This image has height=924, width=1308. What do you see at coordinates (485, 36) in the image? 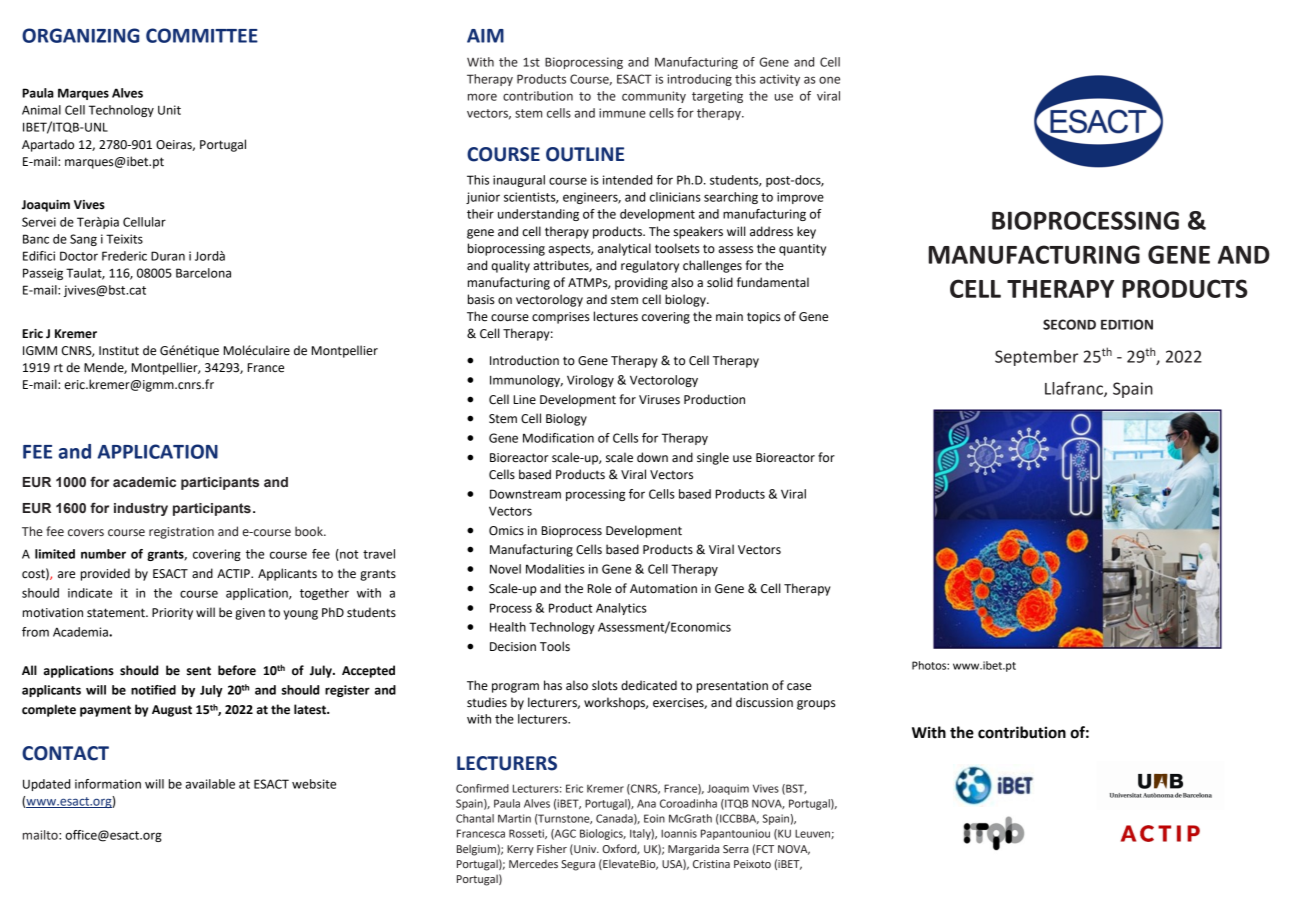
I see `AIM` at bounding box center [485, 36].
